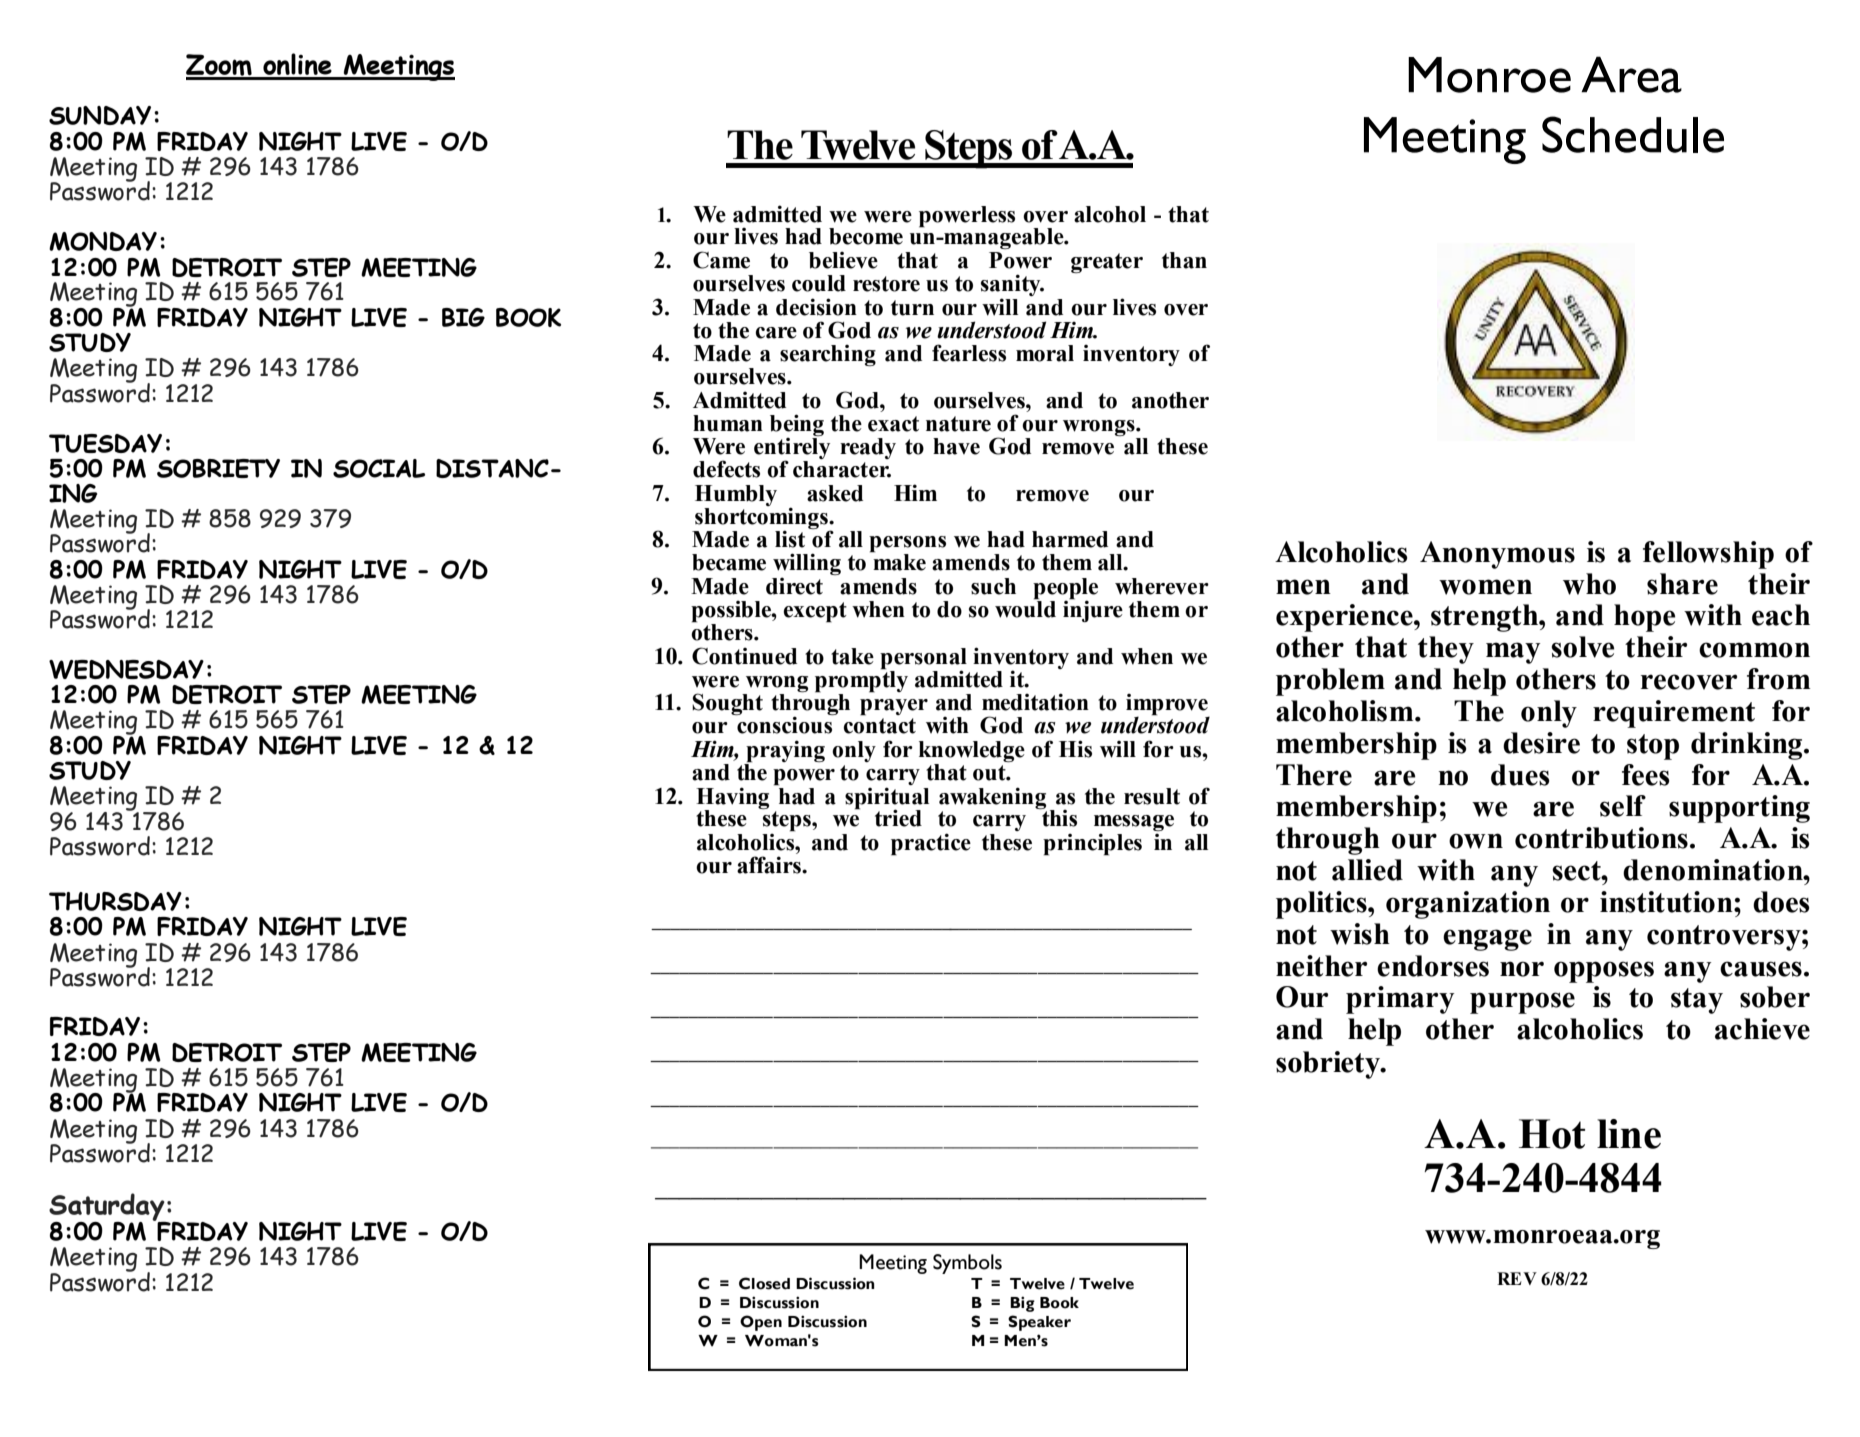  What do you see at coordinates (866, 236) in the screenshot?
I see `become` at bounding box center [866, 236].
